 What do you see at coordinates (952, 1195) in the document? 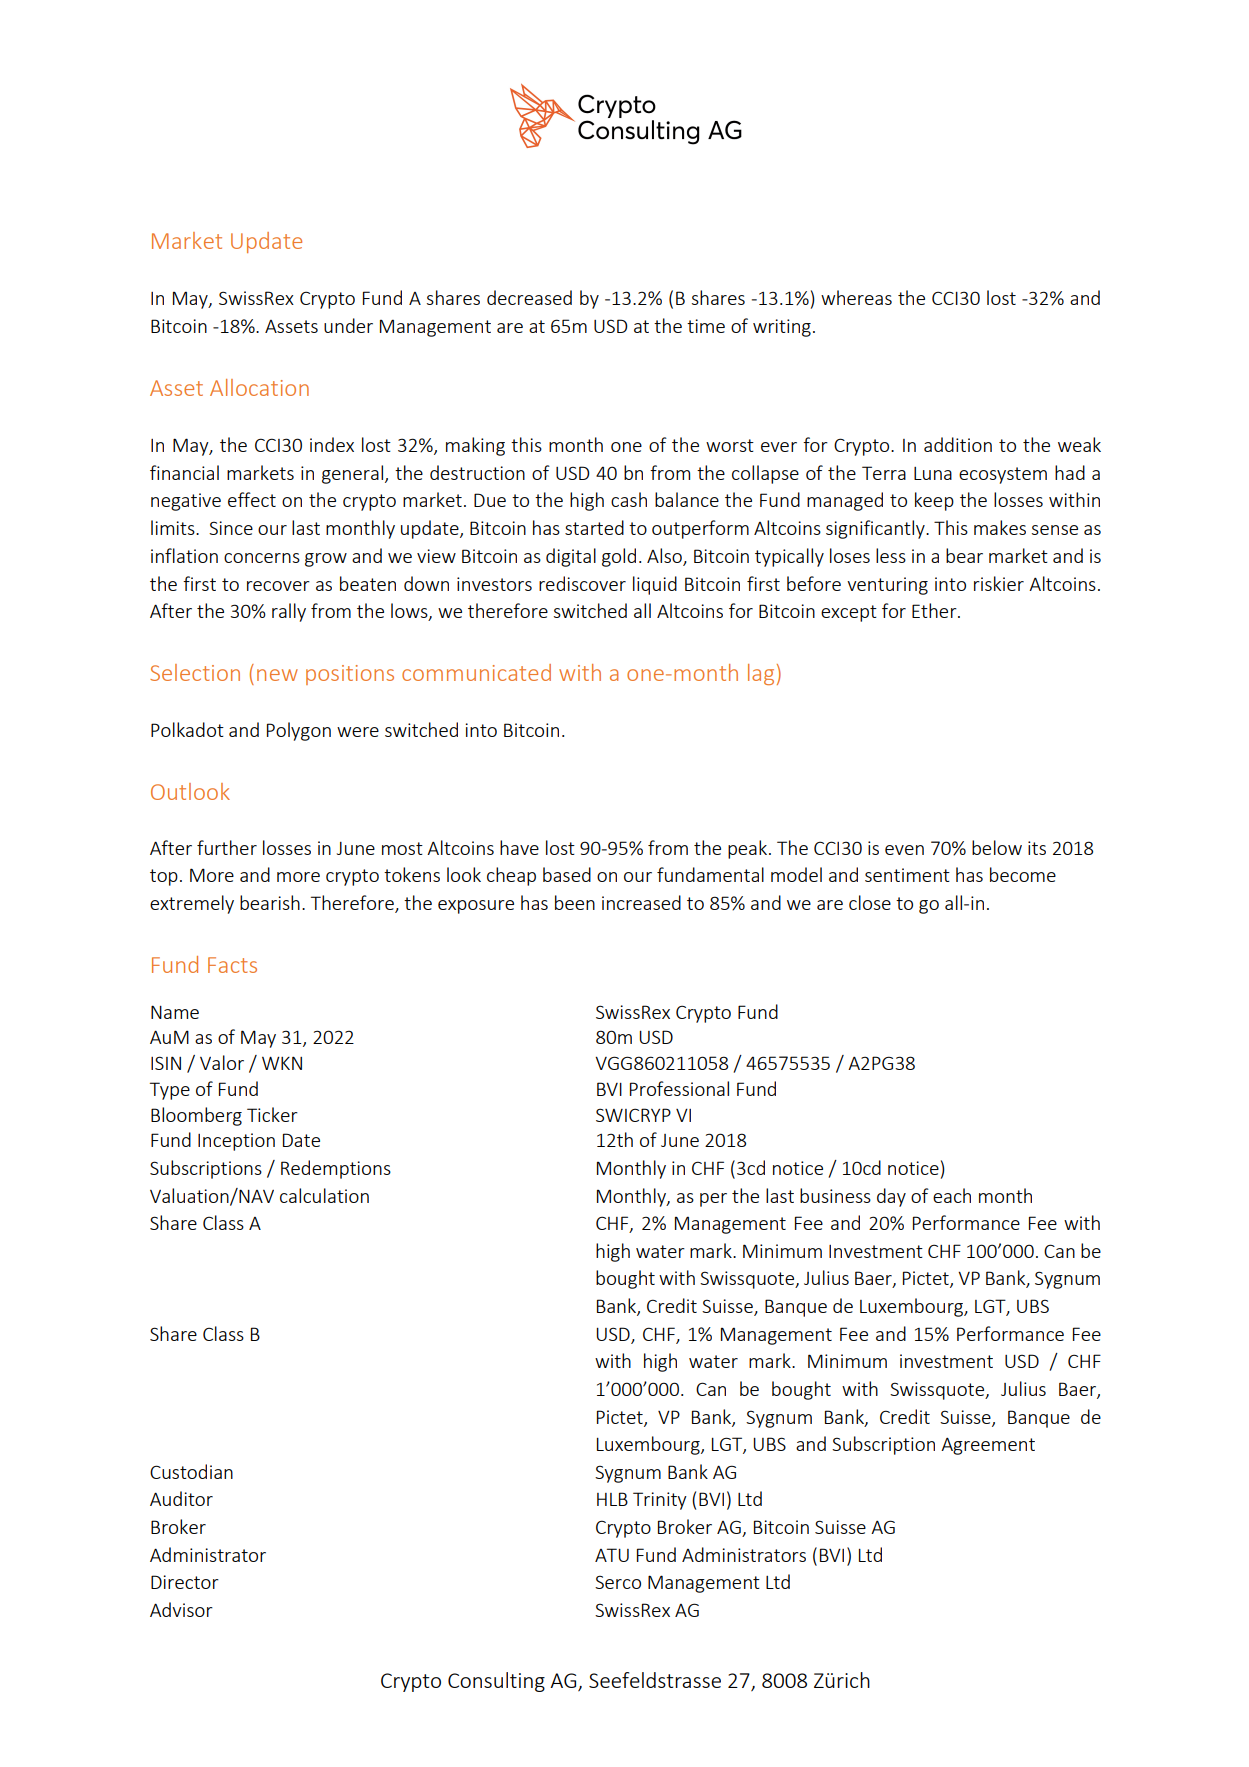
I see `each` at bounding box center [952, 1195].
